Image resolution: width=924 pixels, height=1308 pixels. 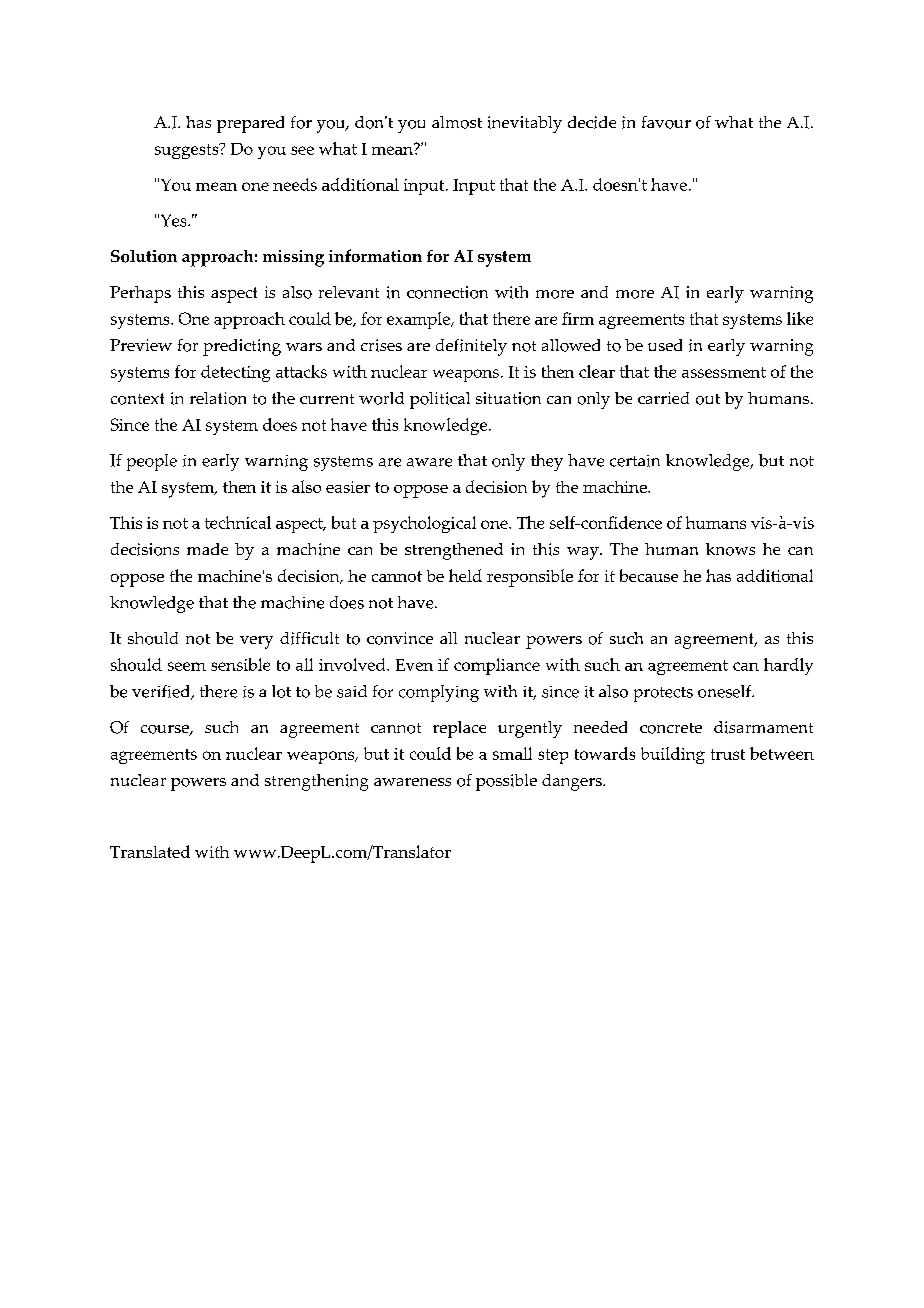 I want to click on because, so click(x=649, y=575).
